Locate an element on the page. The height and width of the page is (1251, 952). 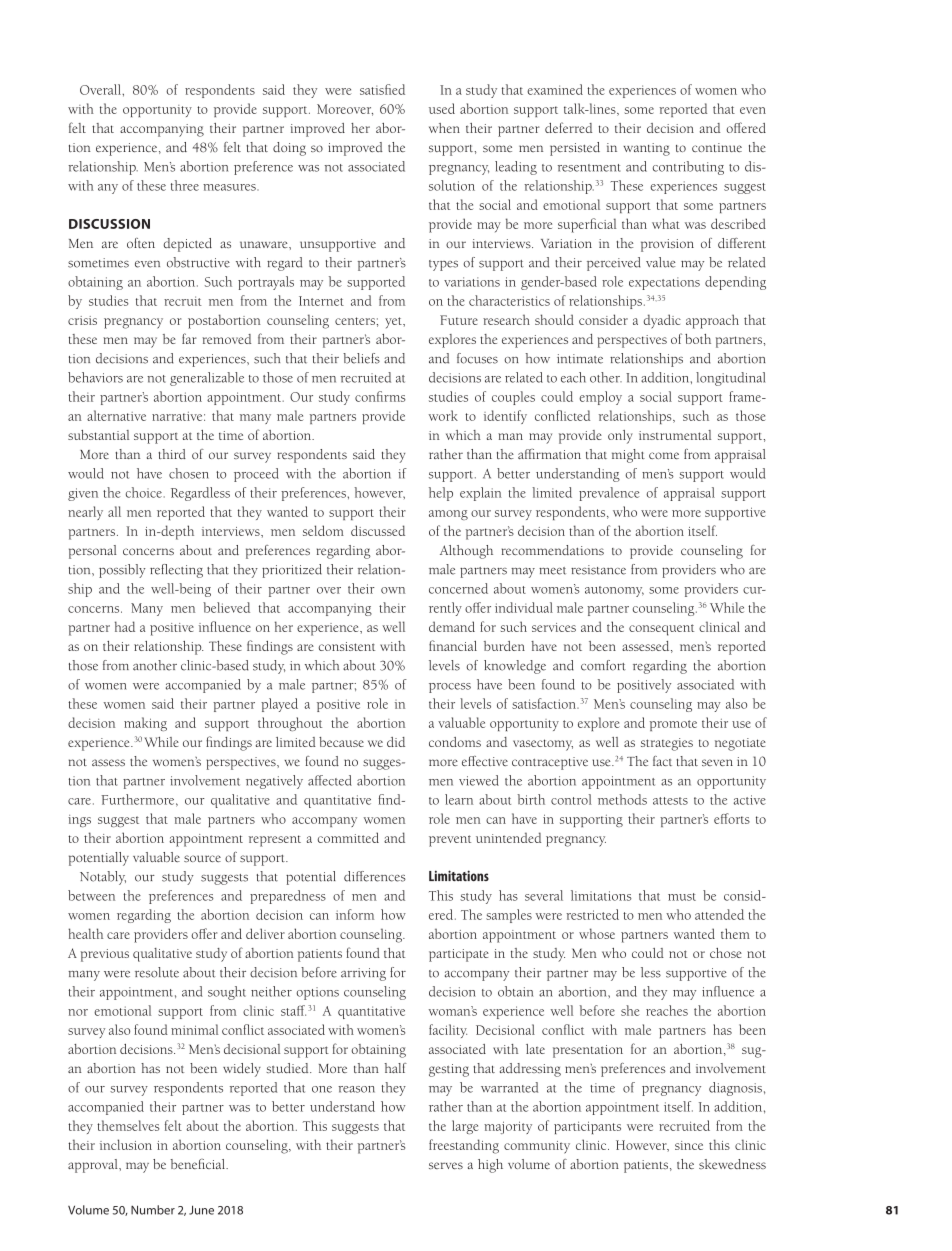
confirms is located at coordinates (380, 396).
